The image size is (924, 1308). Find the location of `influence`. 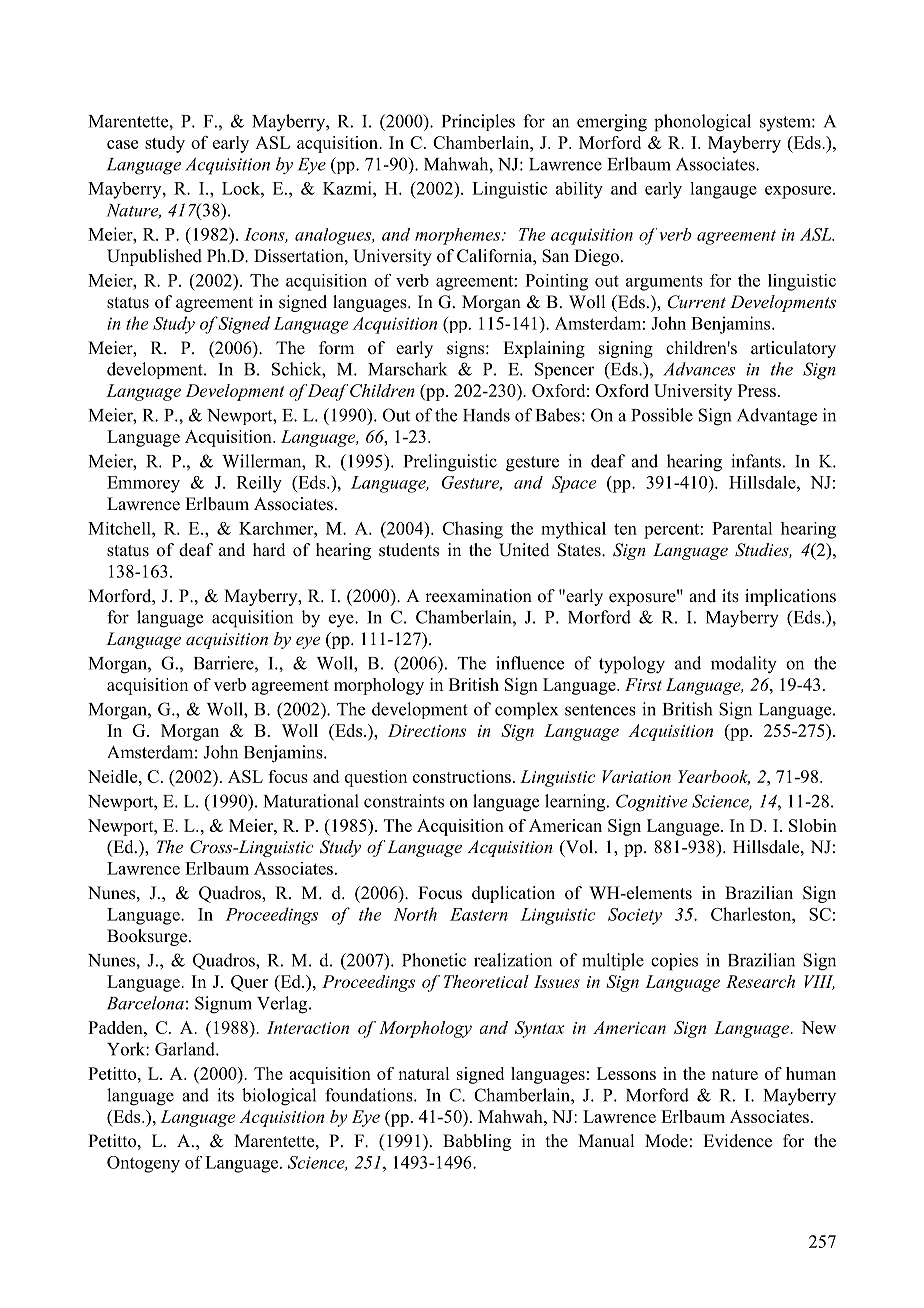

influence is located at coordinates (530, 663).
